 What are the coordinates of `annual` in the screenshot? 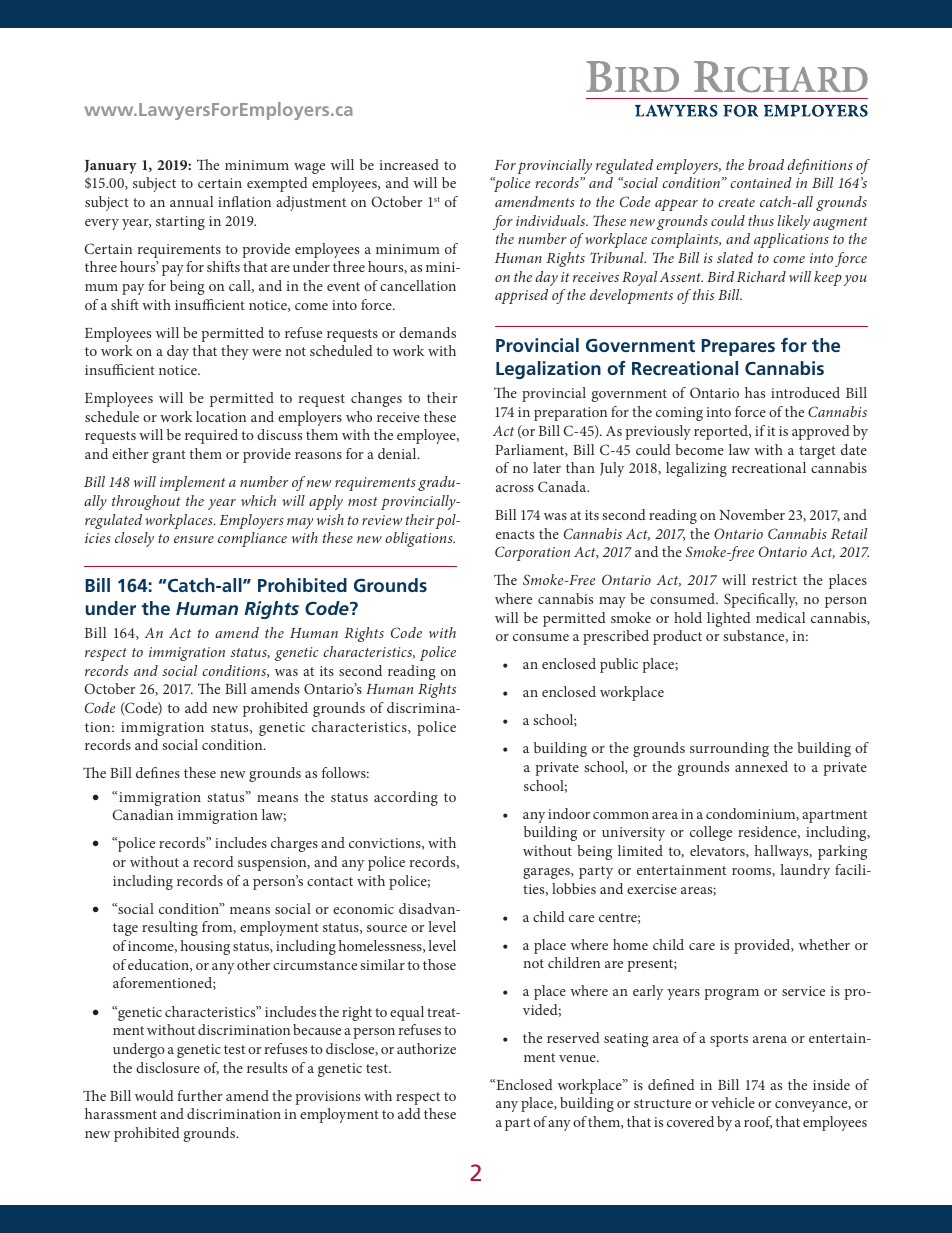 It's located at (191, 201).
